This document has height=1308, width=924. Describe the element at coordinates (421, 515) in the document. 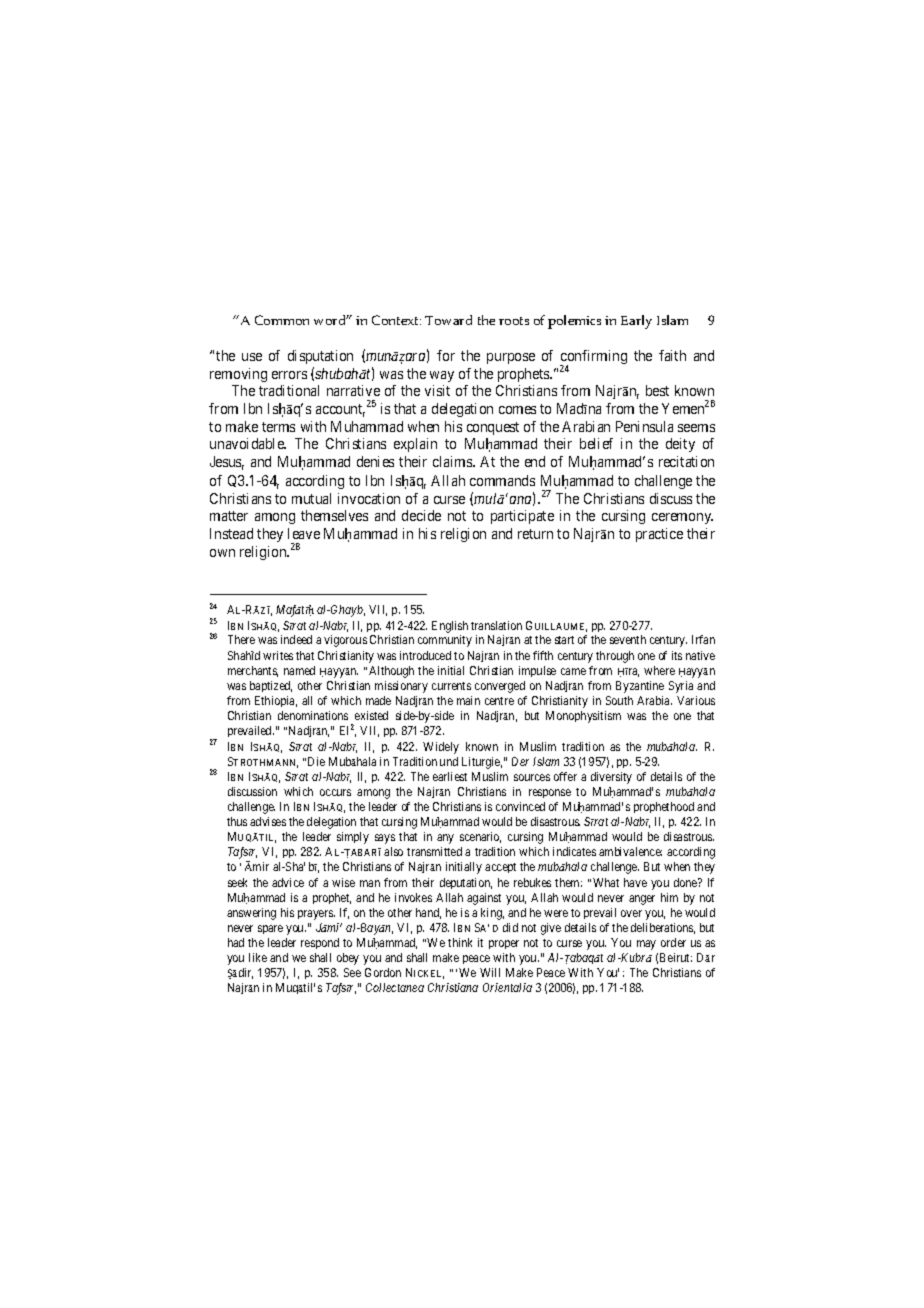

I see `decide` at that location.
